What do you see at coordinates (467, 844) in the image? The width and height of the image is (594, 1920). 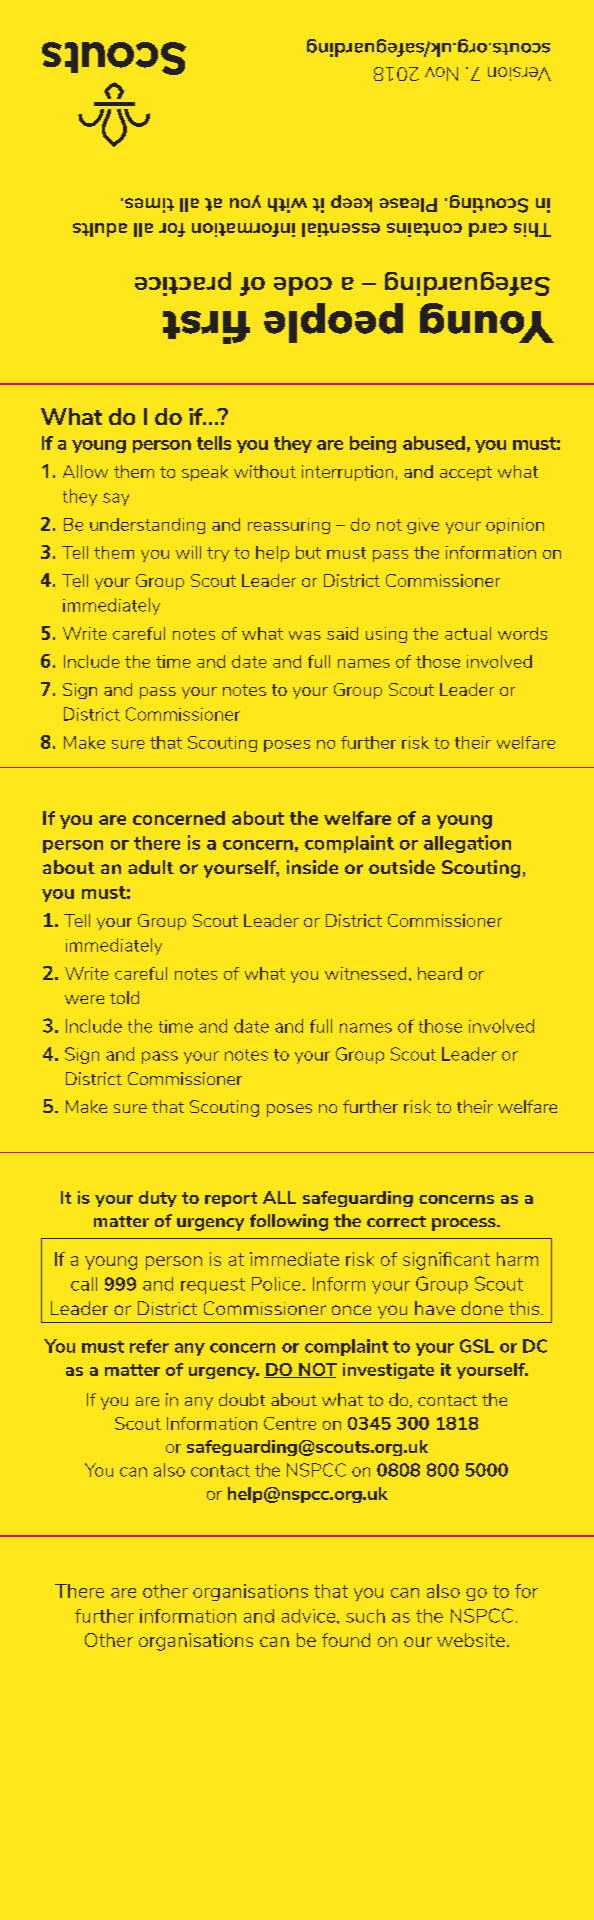 I see `allegation` at bounding box center [467, 844].
